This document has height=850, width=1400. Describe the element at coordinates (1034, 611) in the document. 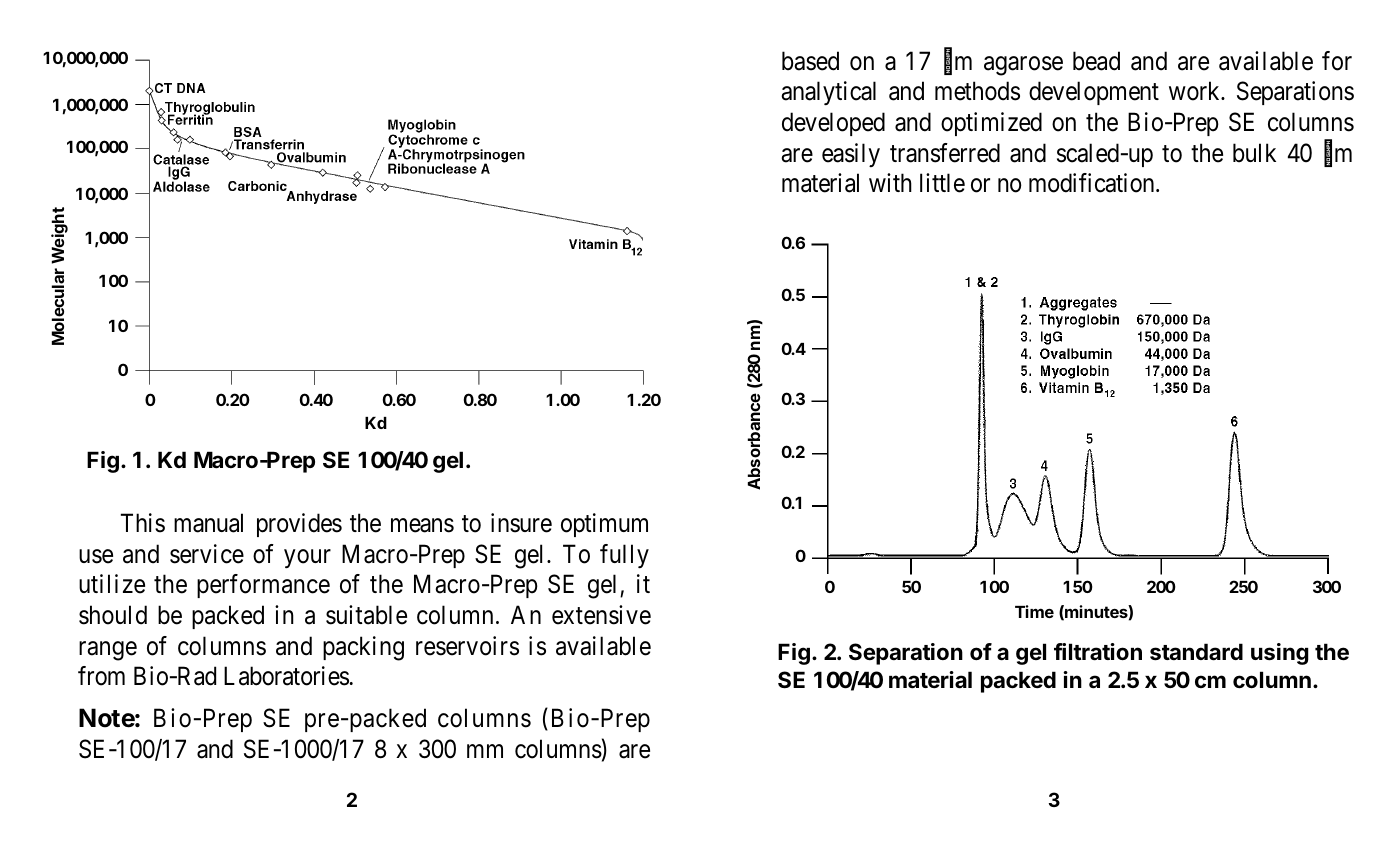

I see `Time` at that location.
